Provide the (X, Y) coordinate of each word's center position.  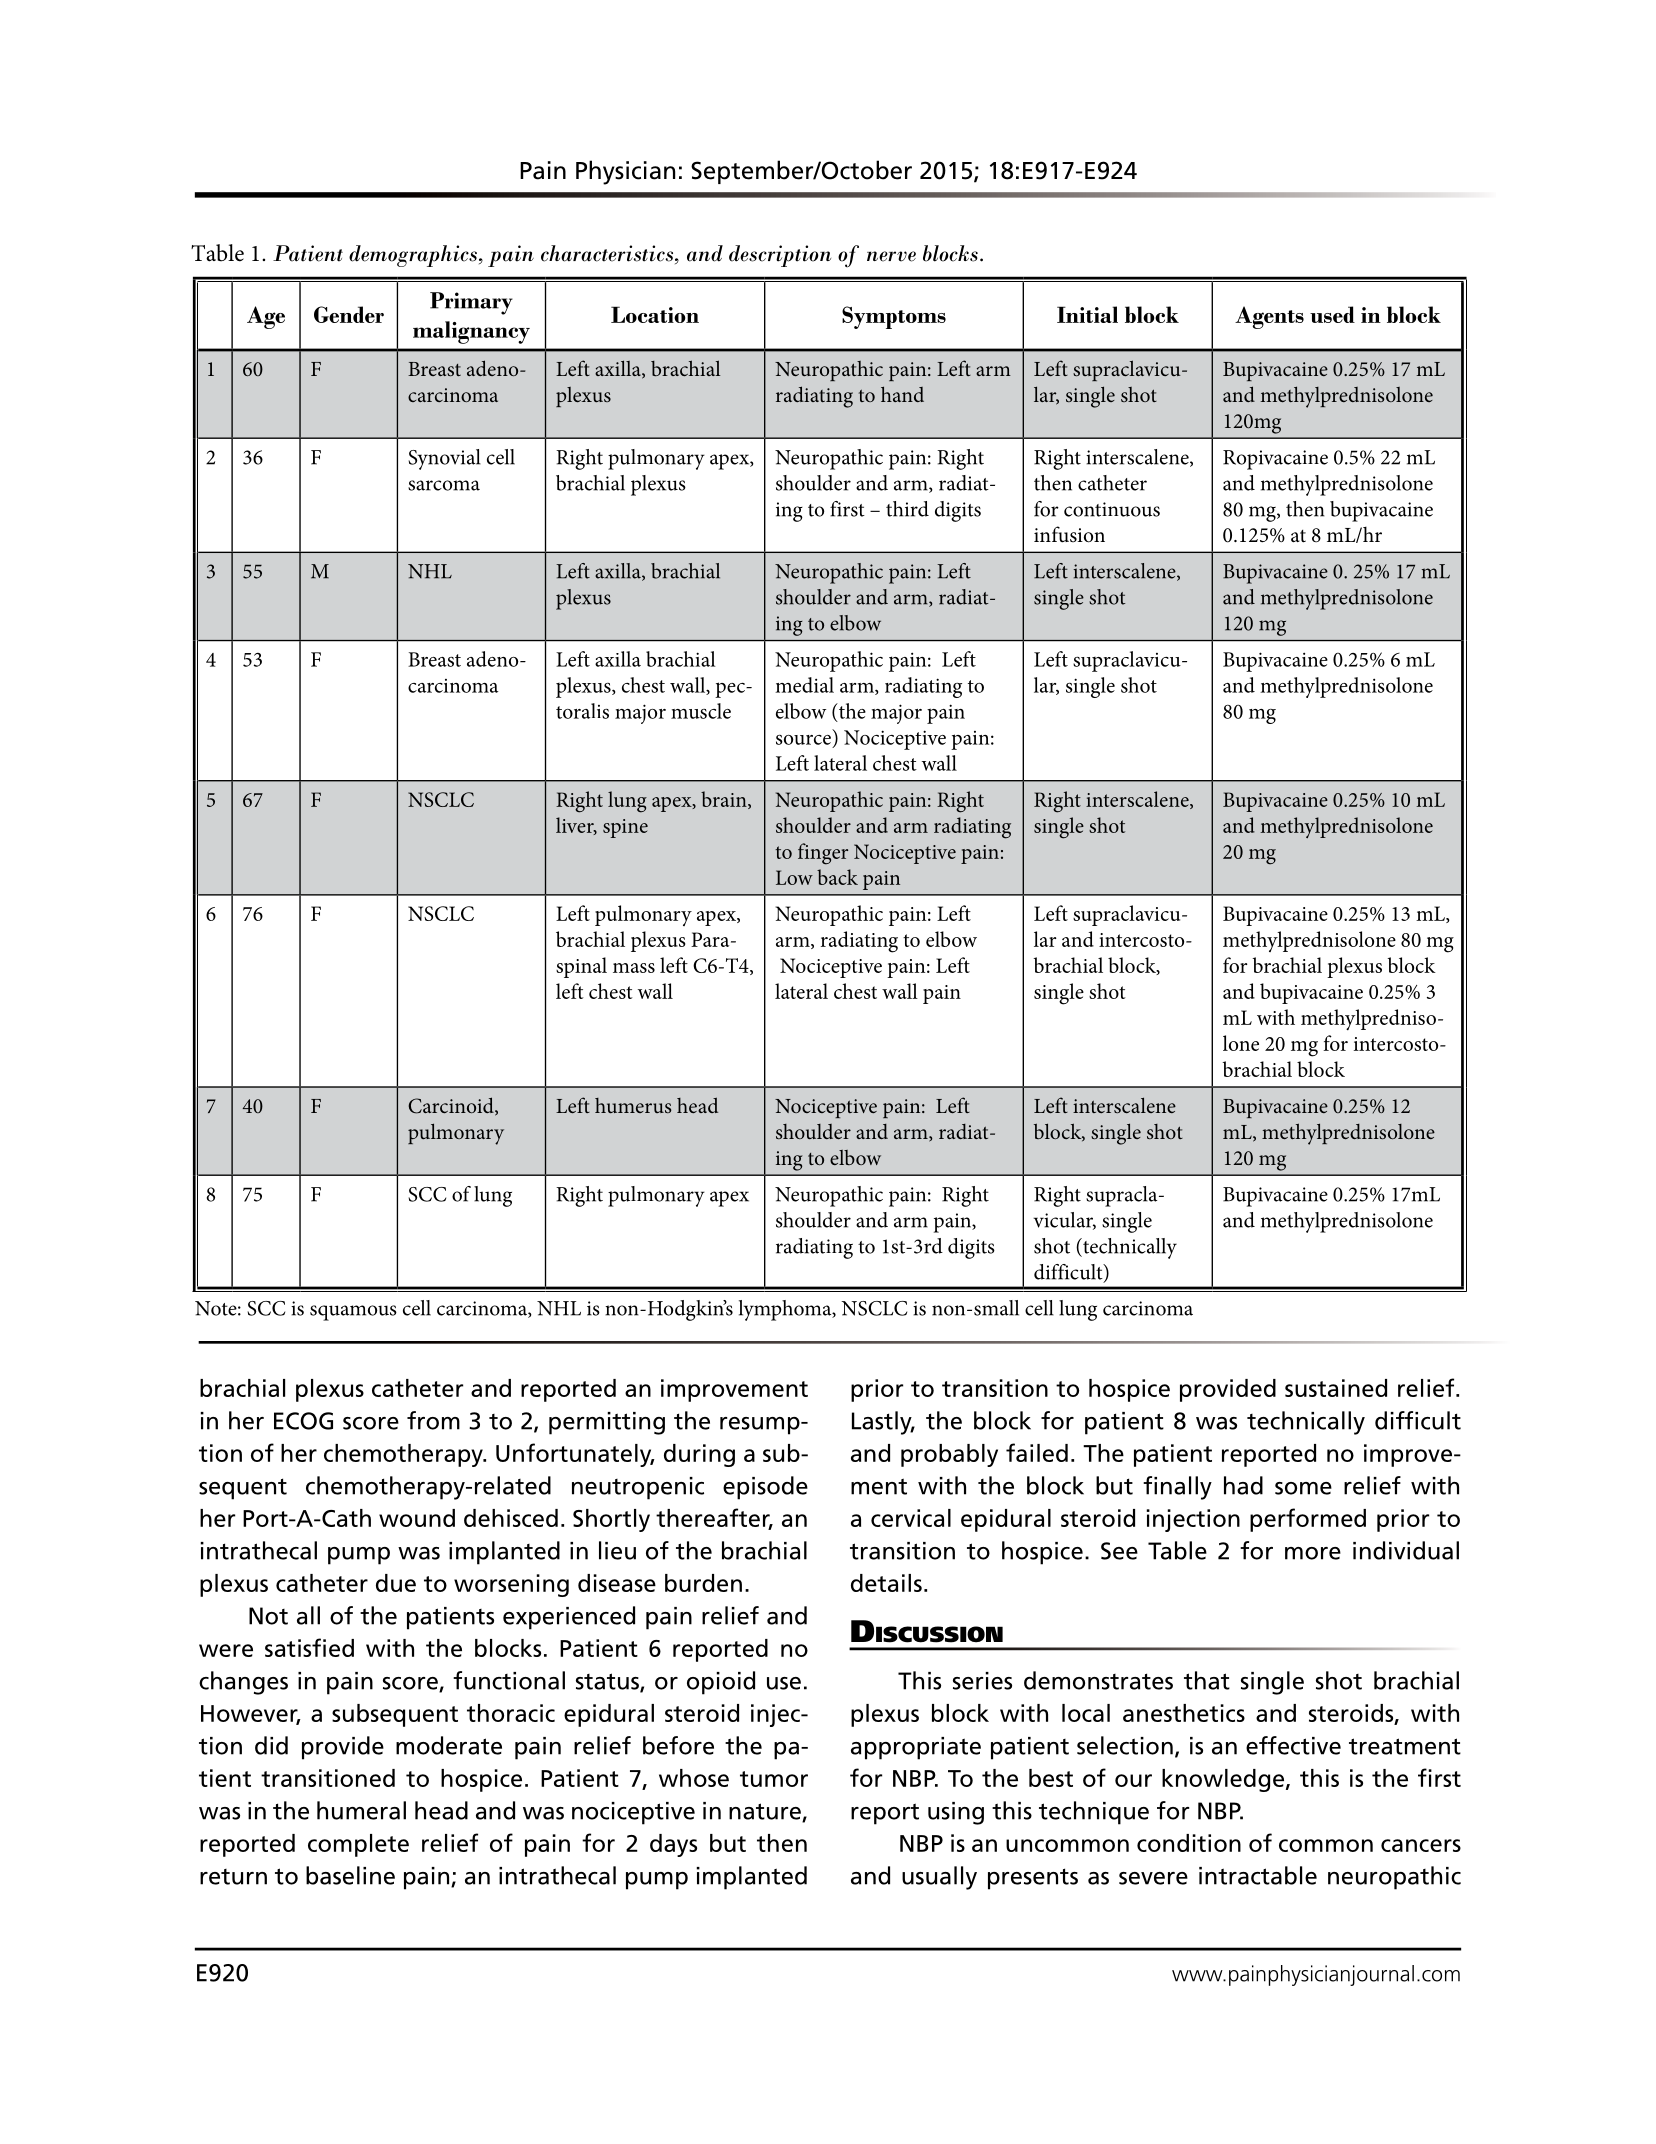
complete (358, 1845)
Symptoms (894, 317)
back (837, 877)
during (699, 1455)
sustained (1336, 1388)
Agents (1269, 317)
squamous (353, 1313)
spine (625, 828)
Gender (349, 314)
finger (823, 854)
